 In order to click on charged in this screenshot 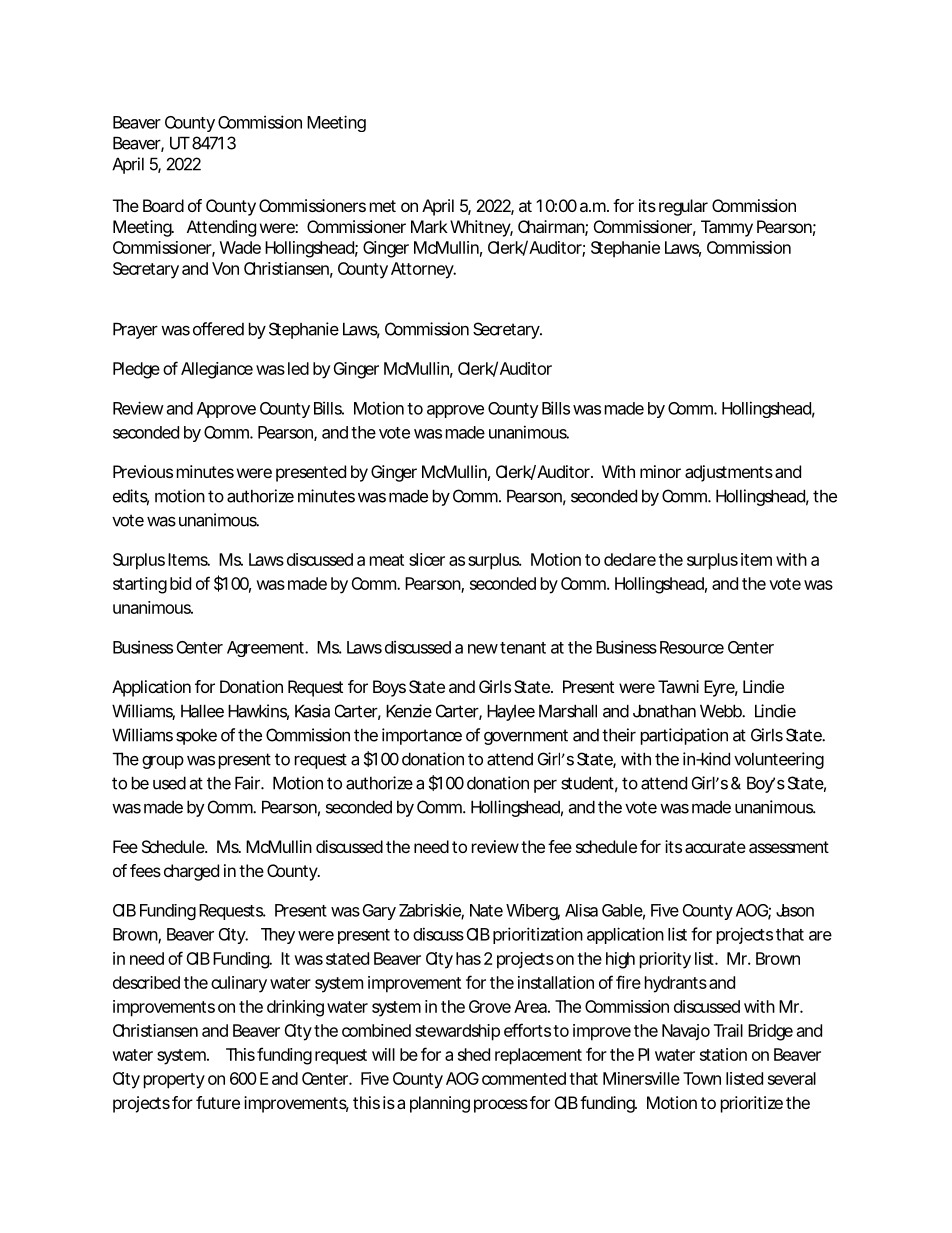, I will do `click(191, 872)`.
